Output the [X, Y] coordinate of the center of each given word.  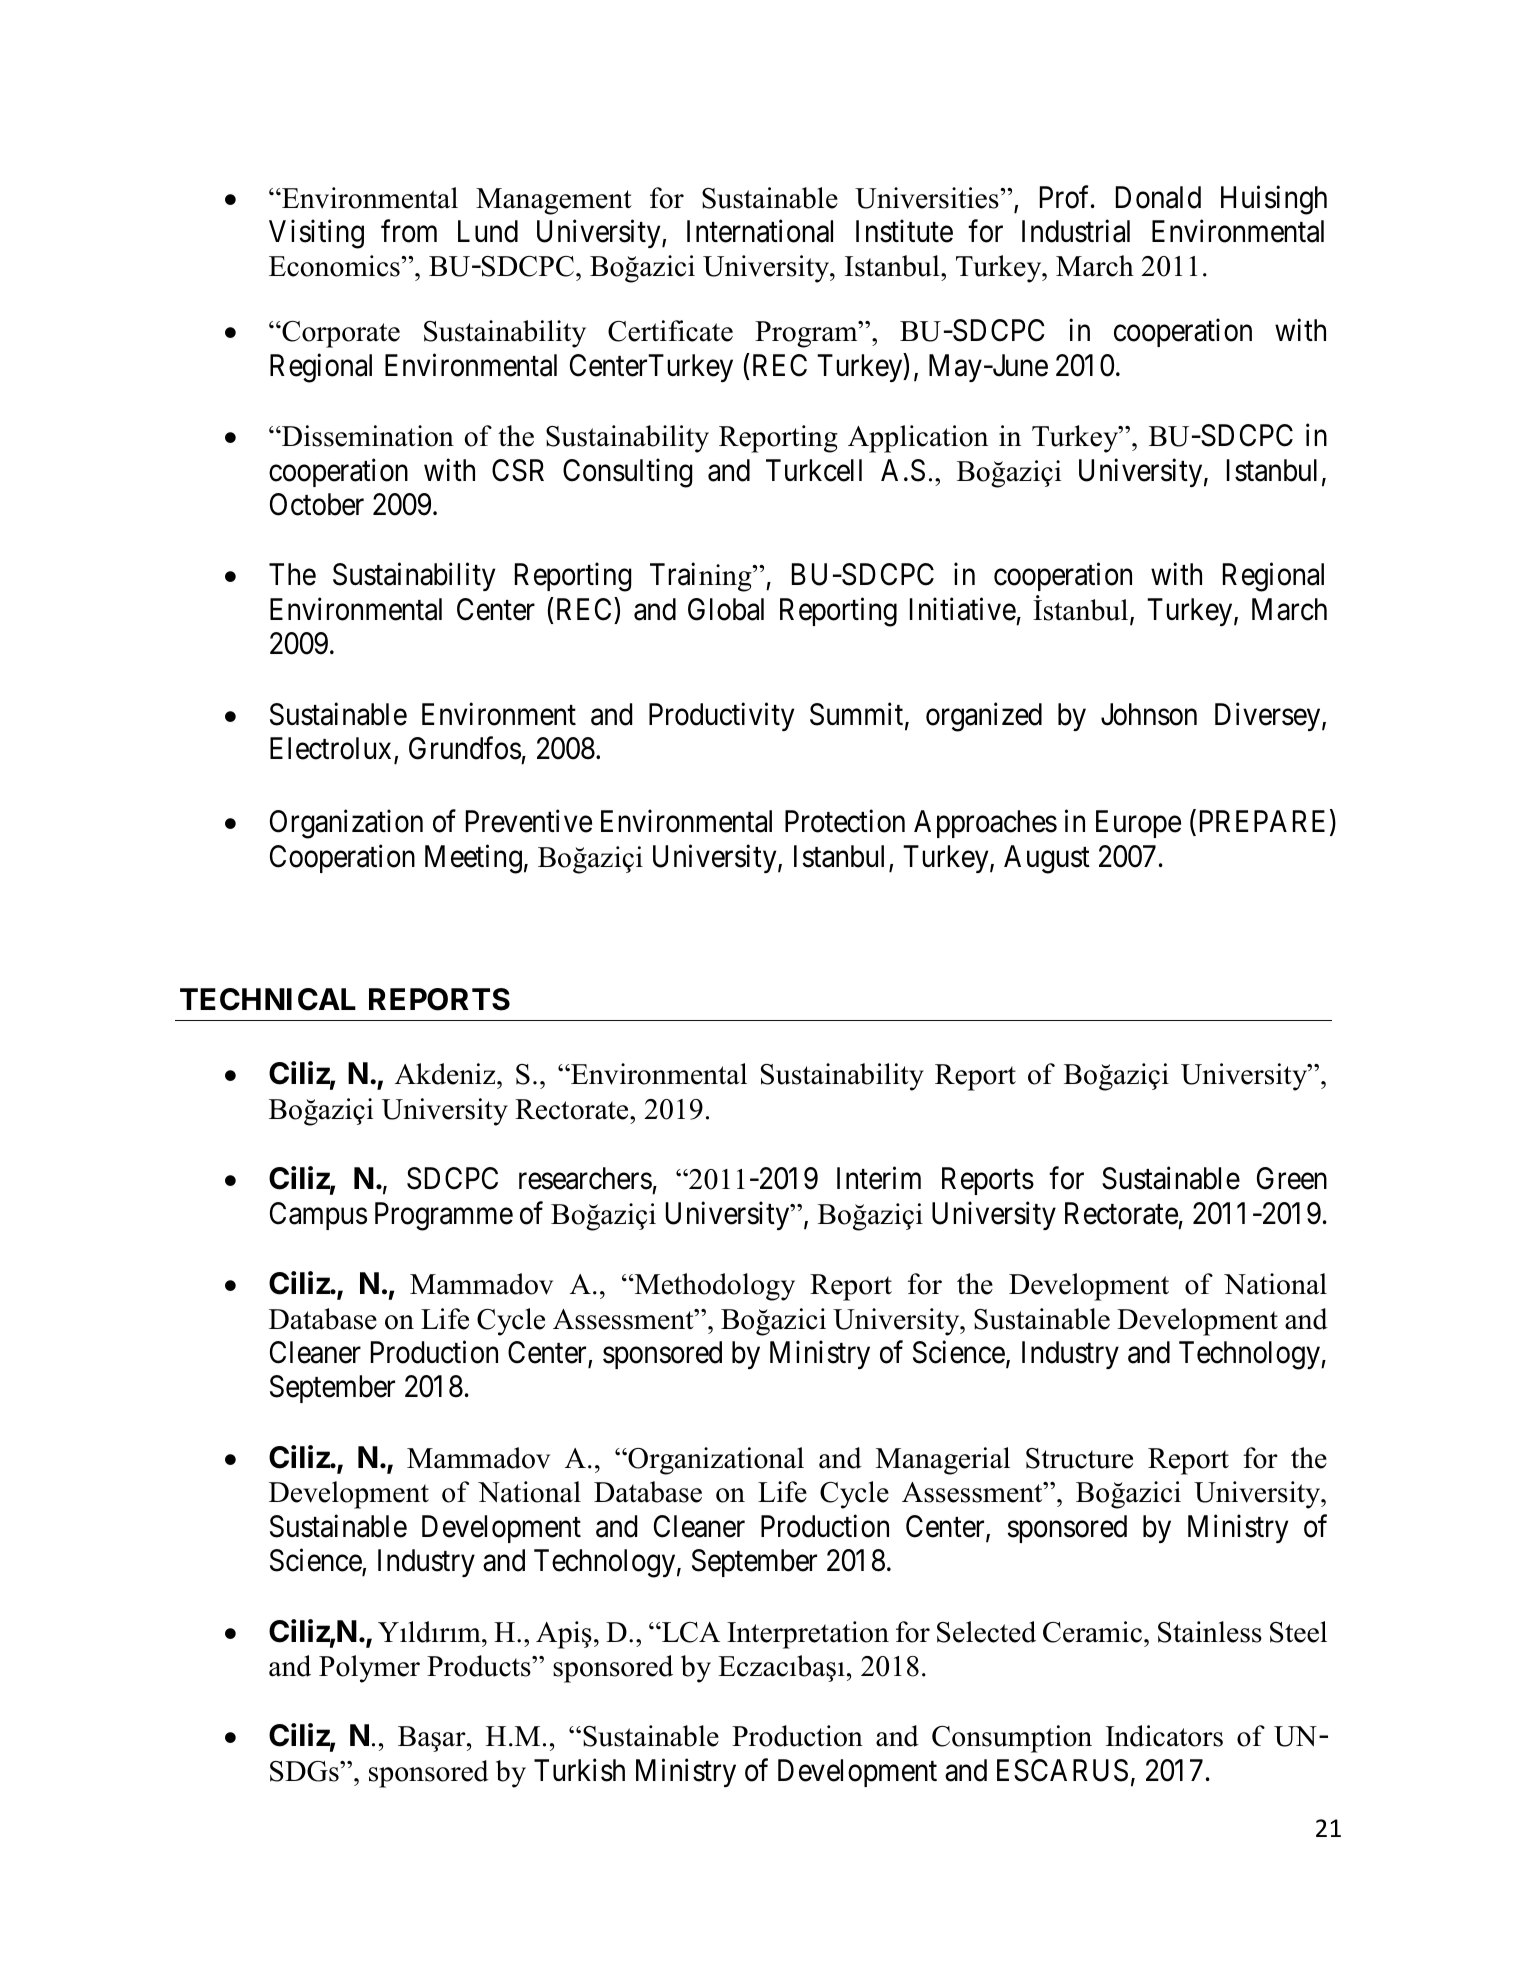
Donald [1158, 197]
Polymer [369, 1669]
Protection [845, 821]
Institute [904, 231]
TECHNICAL [268, 999]
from [409, 231]
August [1047, 859]
